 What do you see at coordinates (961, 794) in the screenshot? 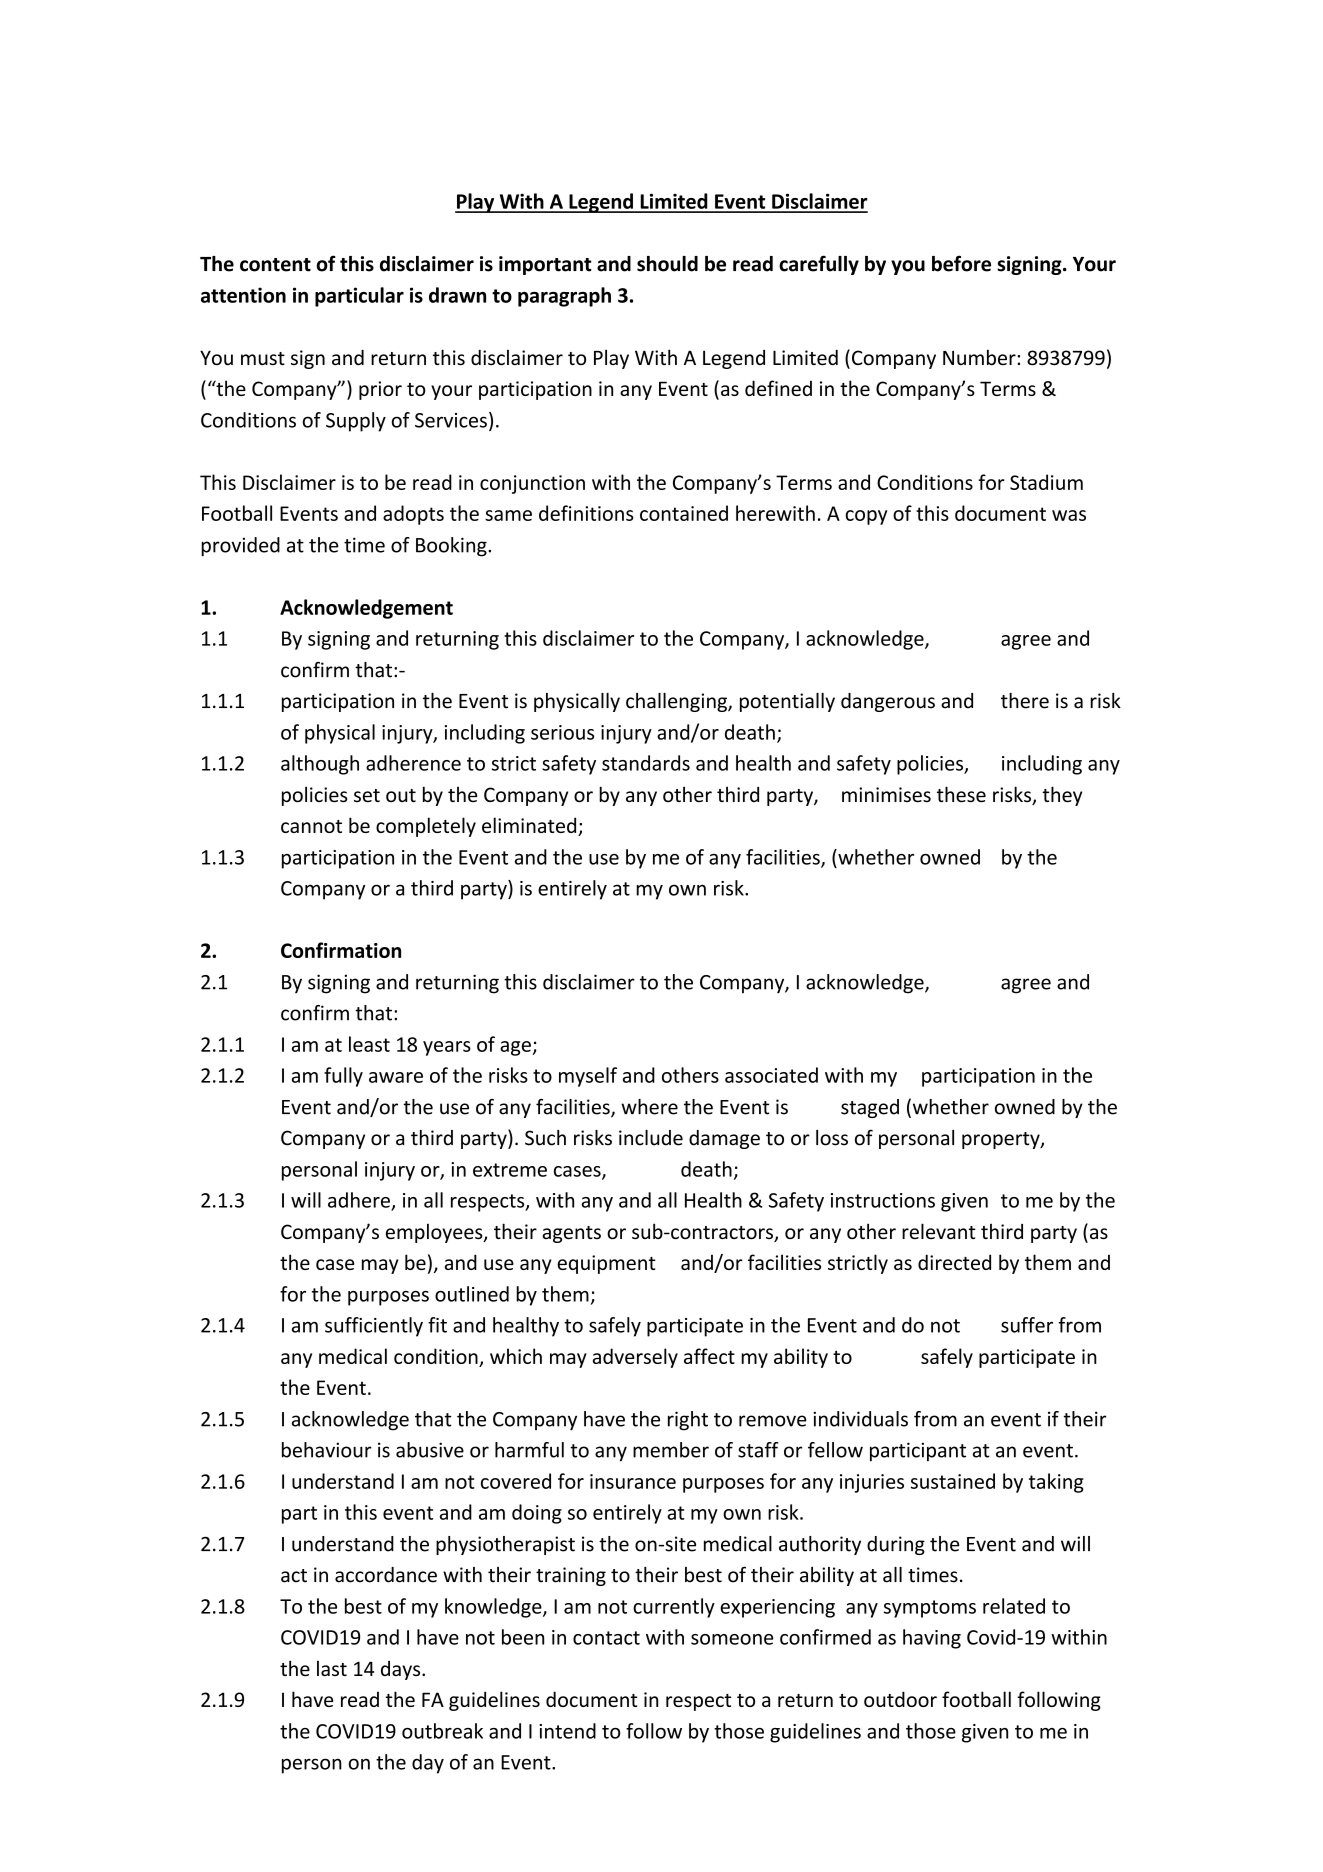
I see `these` at bounding box center [961, 794].
